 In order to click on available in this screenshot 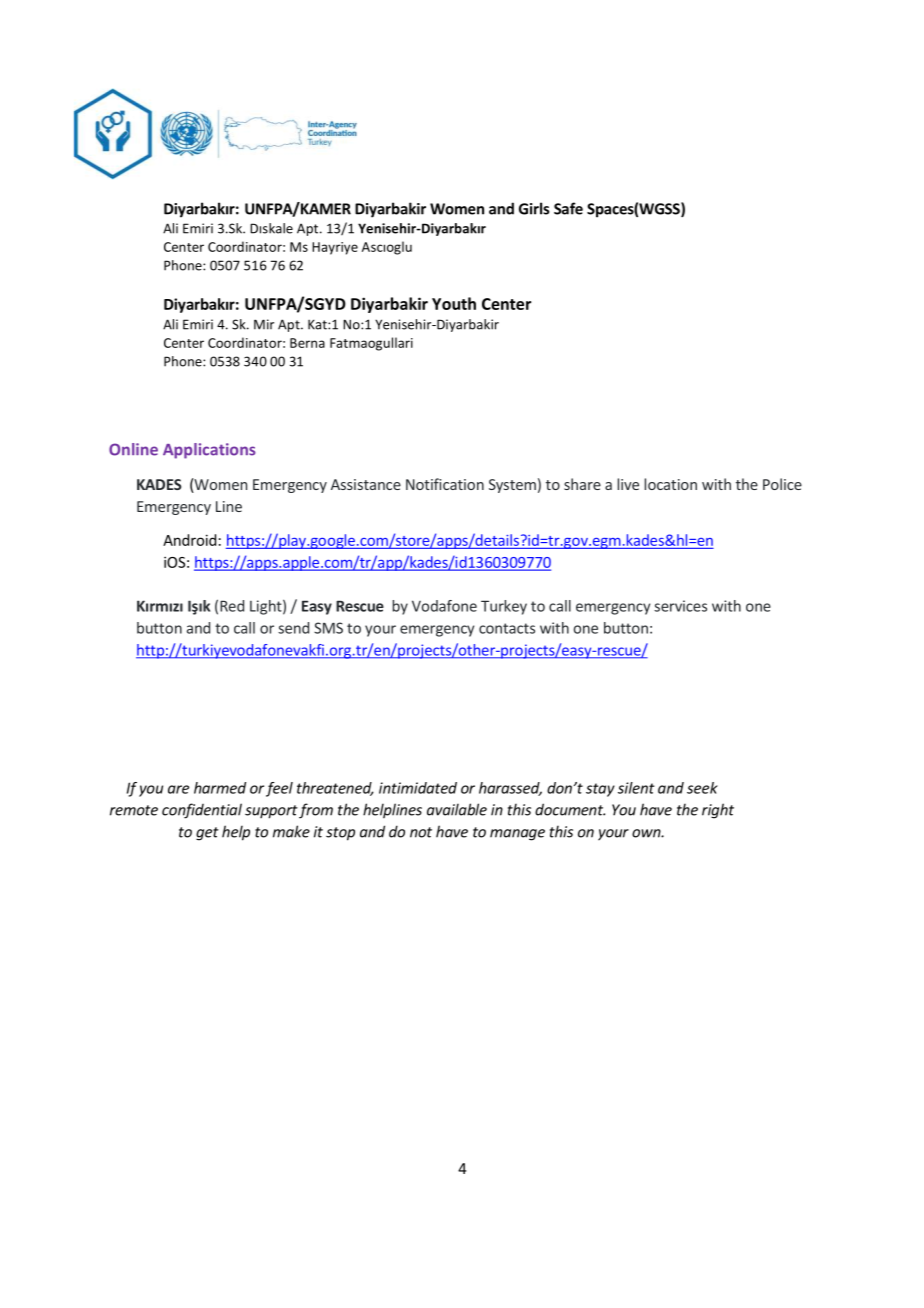, I will do `click(457, 809)`.
